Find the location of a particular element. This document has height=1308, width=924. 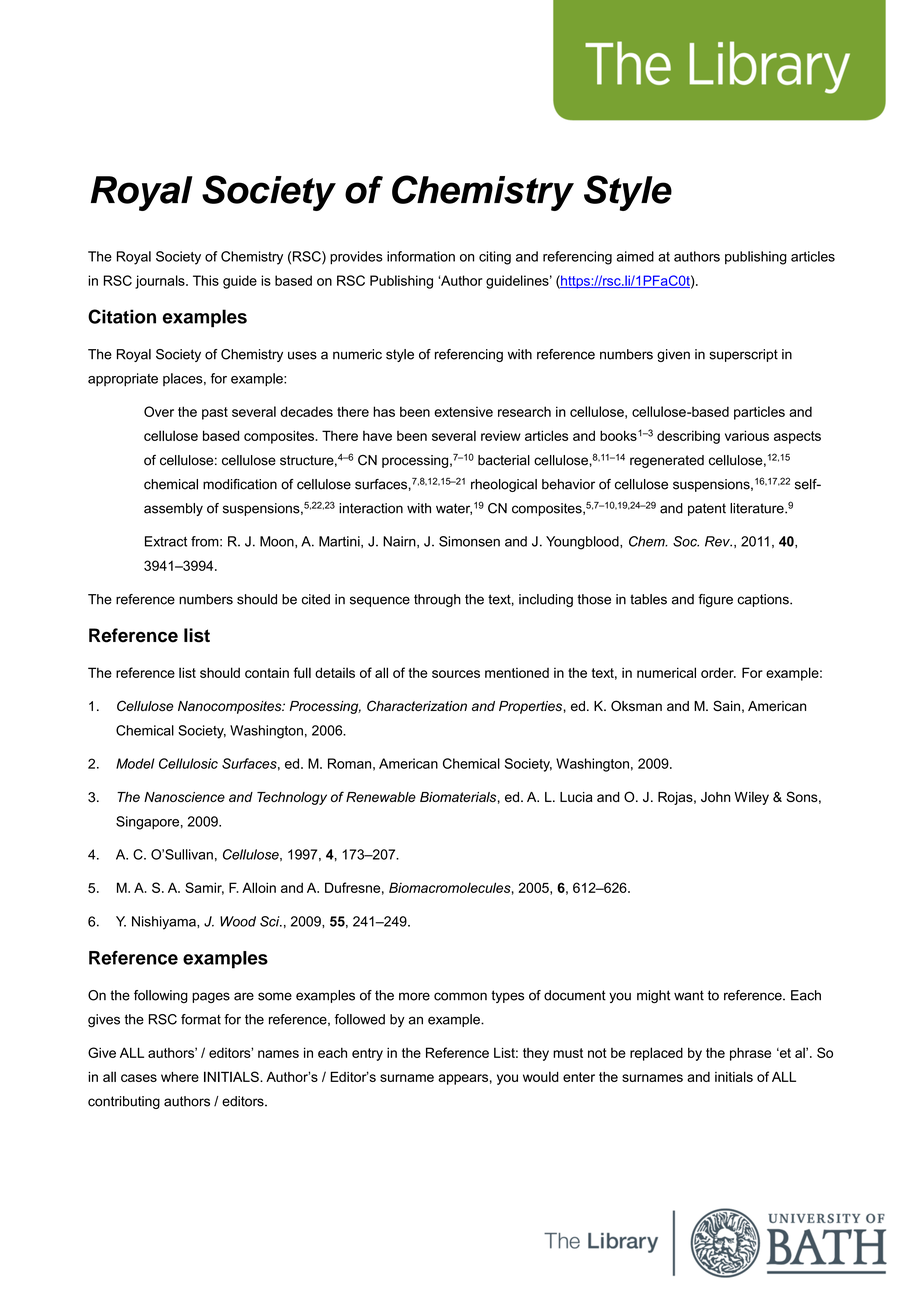

order is located at coordinates (718, 672).
